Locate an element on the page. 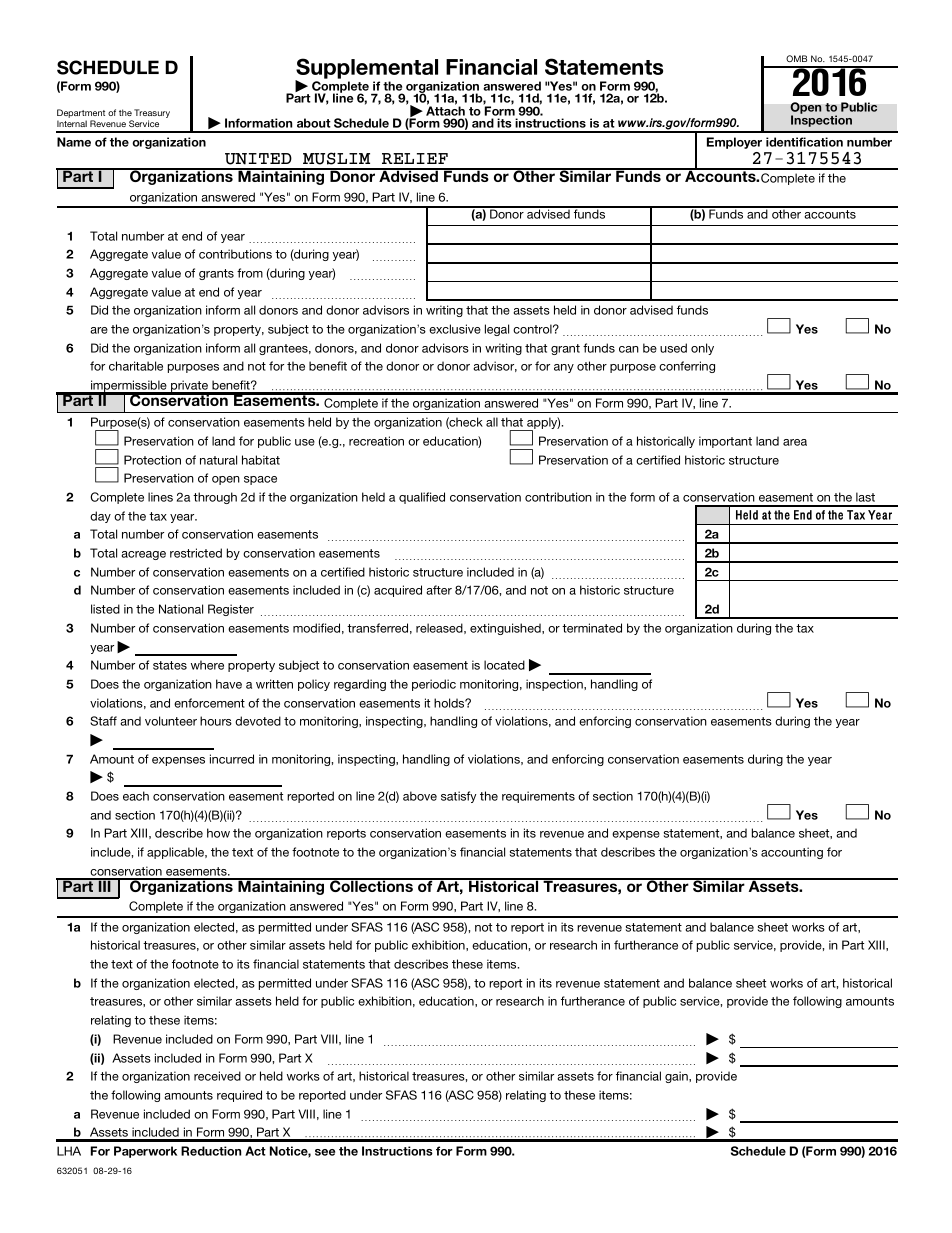  Paperwork is located at coordinates (145, 1152).
